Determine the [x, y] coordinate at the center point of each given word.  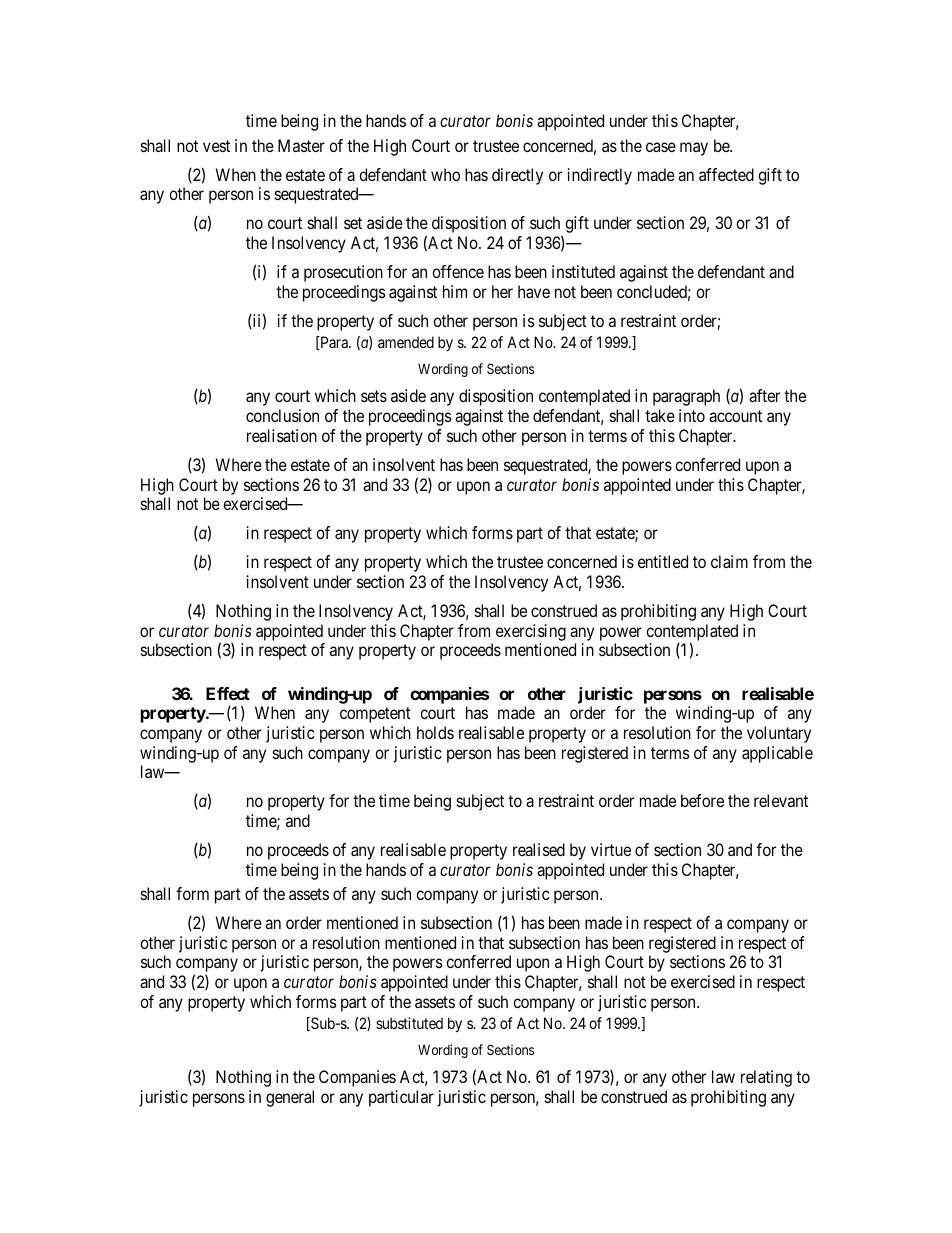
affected [726, 174]
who [445, 174]
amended [406, 342]
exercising [531, 632]
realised [539, 849]
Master [301, 145]
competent [375, 715]
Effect [228, 693]
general [290, 1098]
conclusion [282, 415]
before [702, 800]
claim [729, 561]
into [692, 415]
